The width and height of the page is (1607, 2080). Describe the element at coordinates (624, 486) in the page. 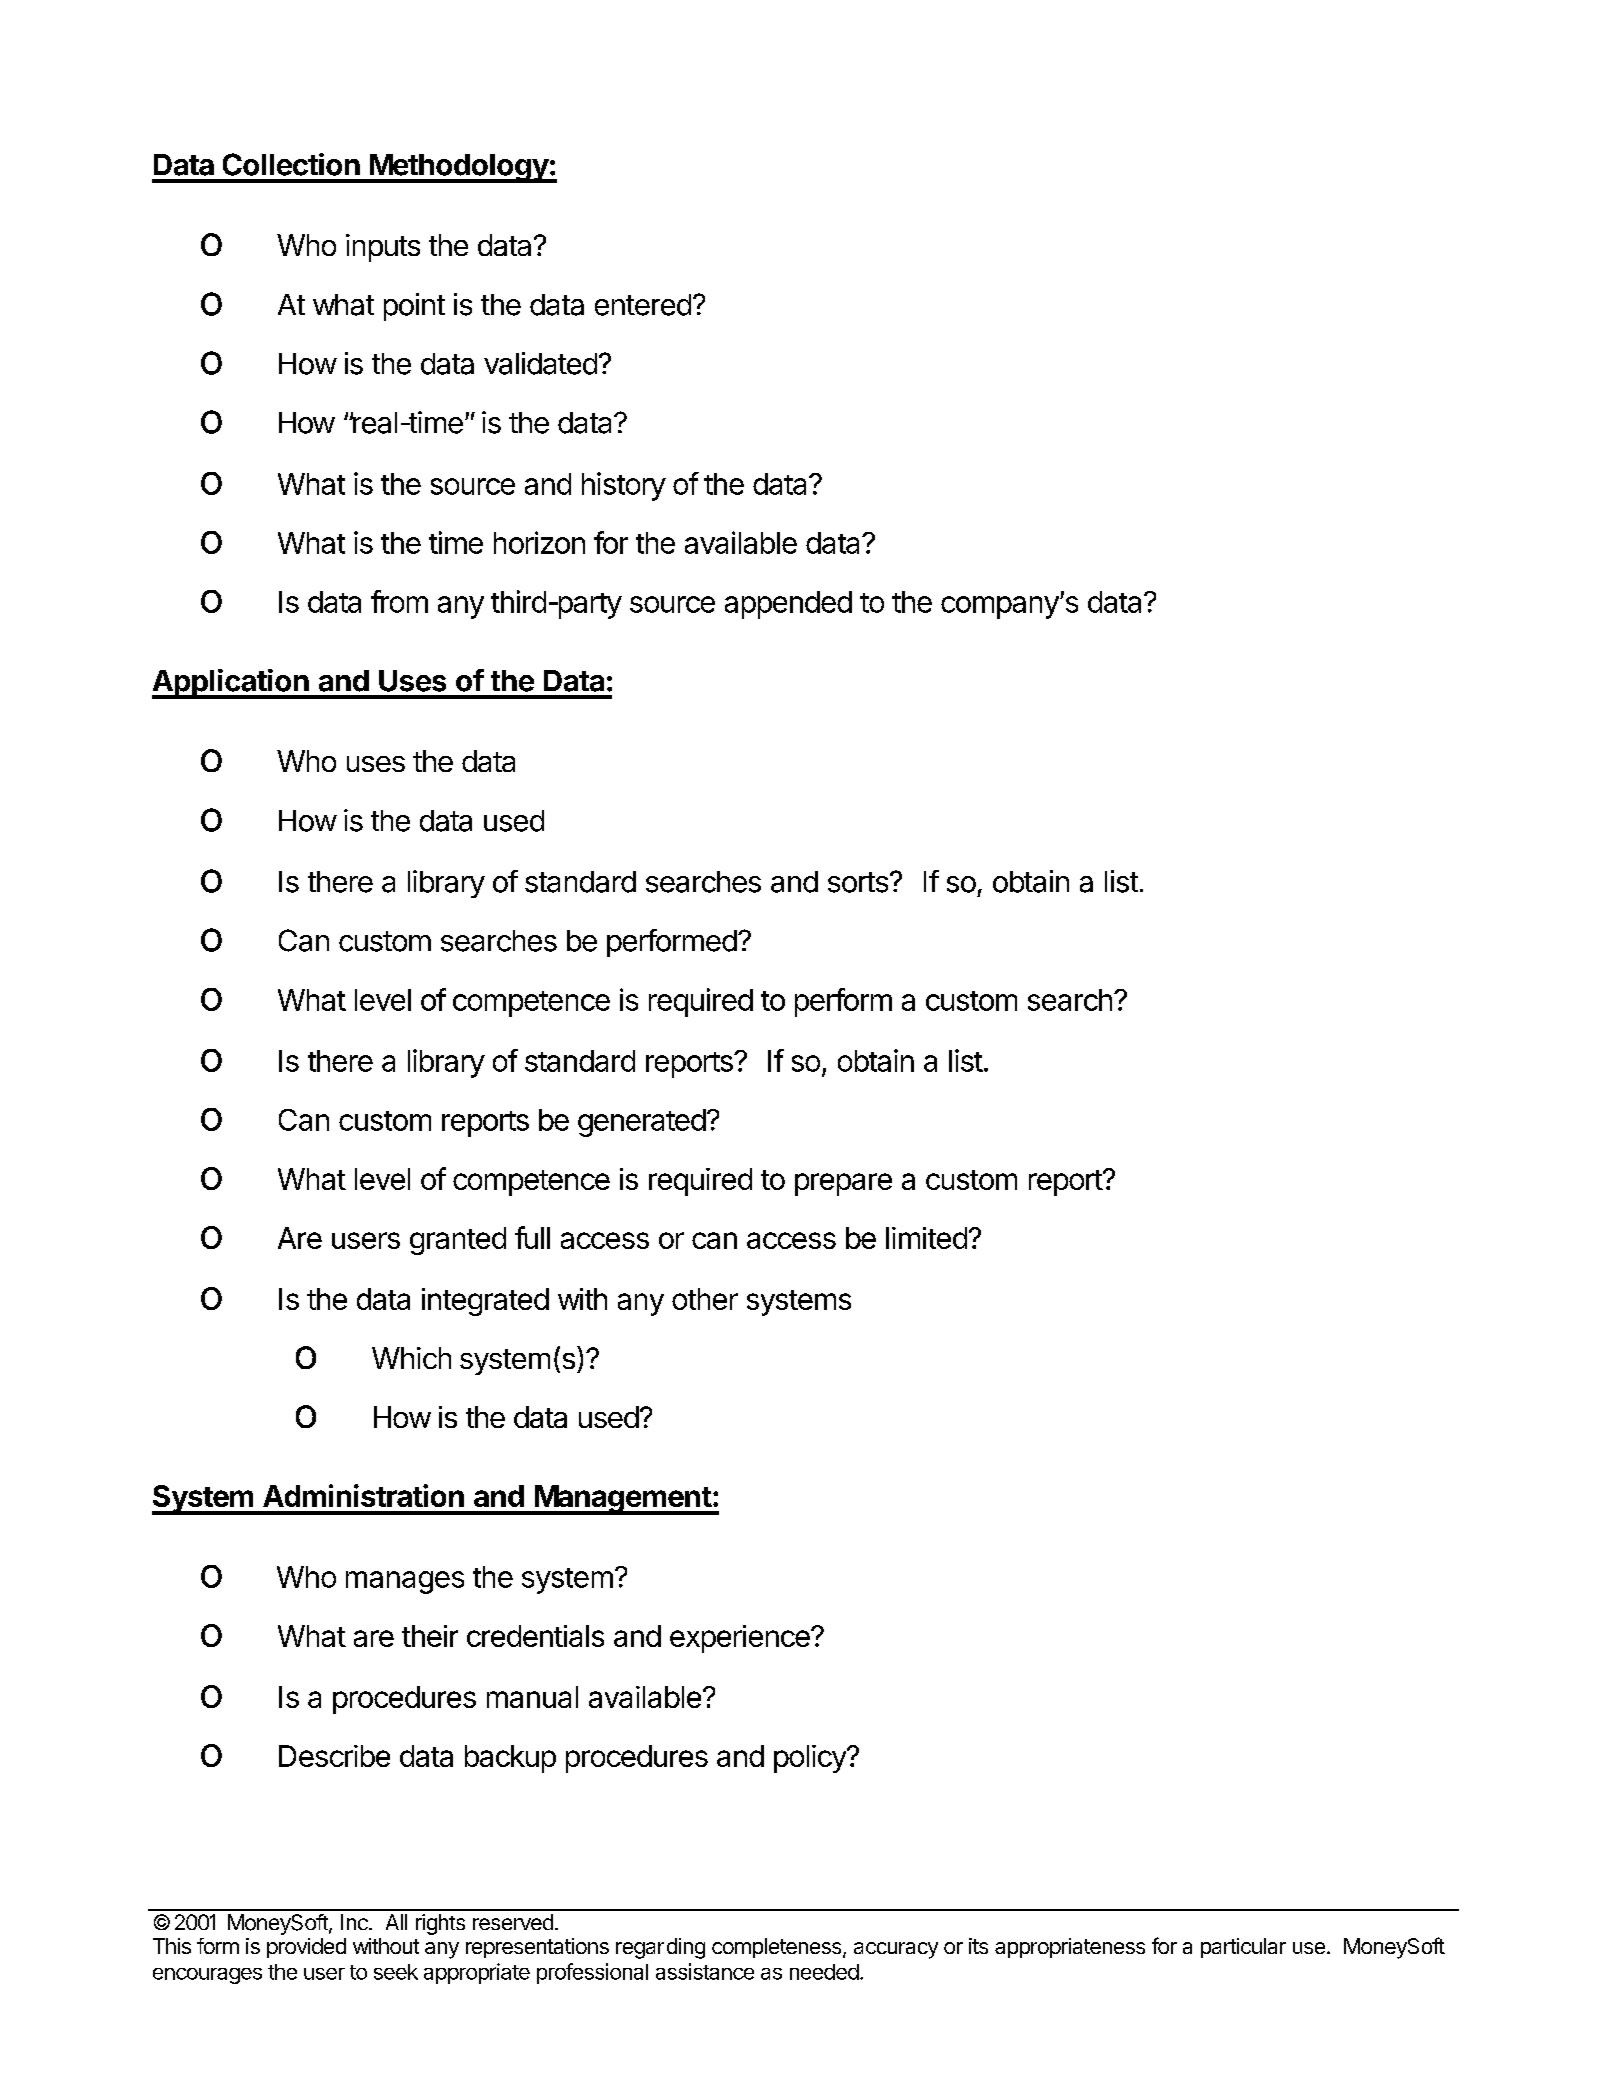

I see `history` at that location.
